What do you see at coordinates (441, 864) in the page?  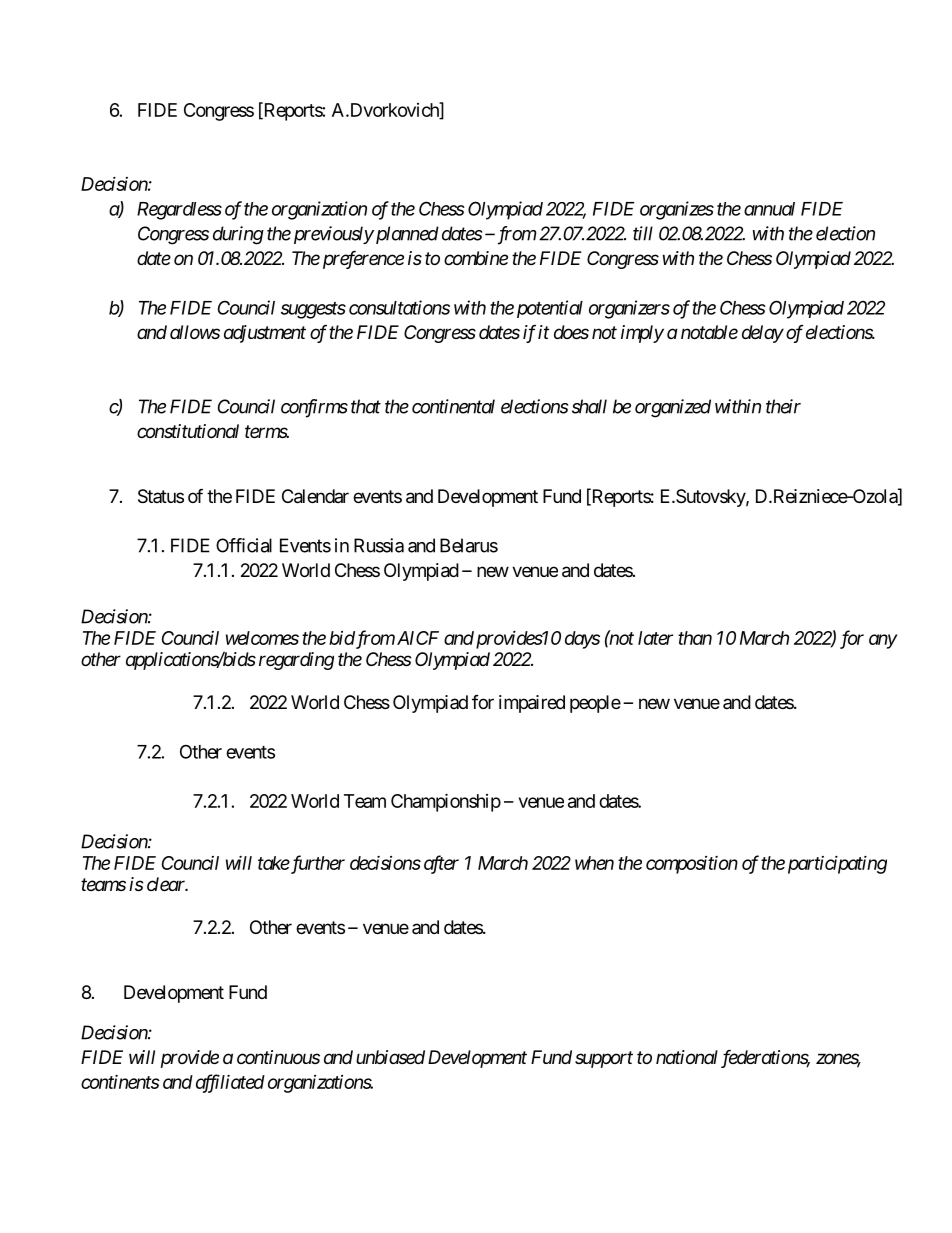 I see `after` at bounding box center [441, 864].
